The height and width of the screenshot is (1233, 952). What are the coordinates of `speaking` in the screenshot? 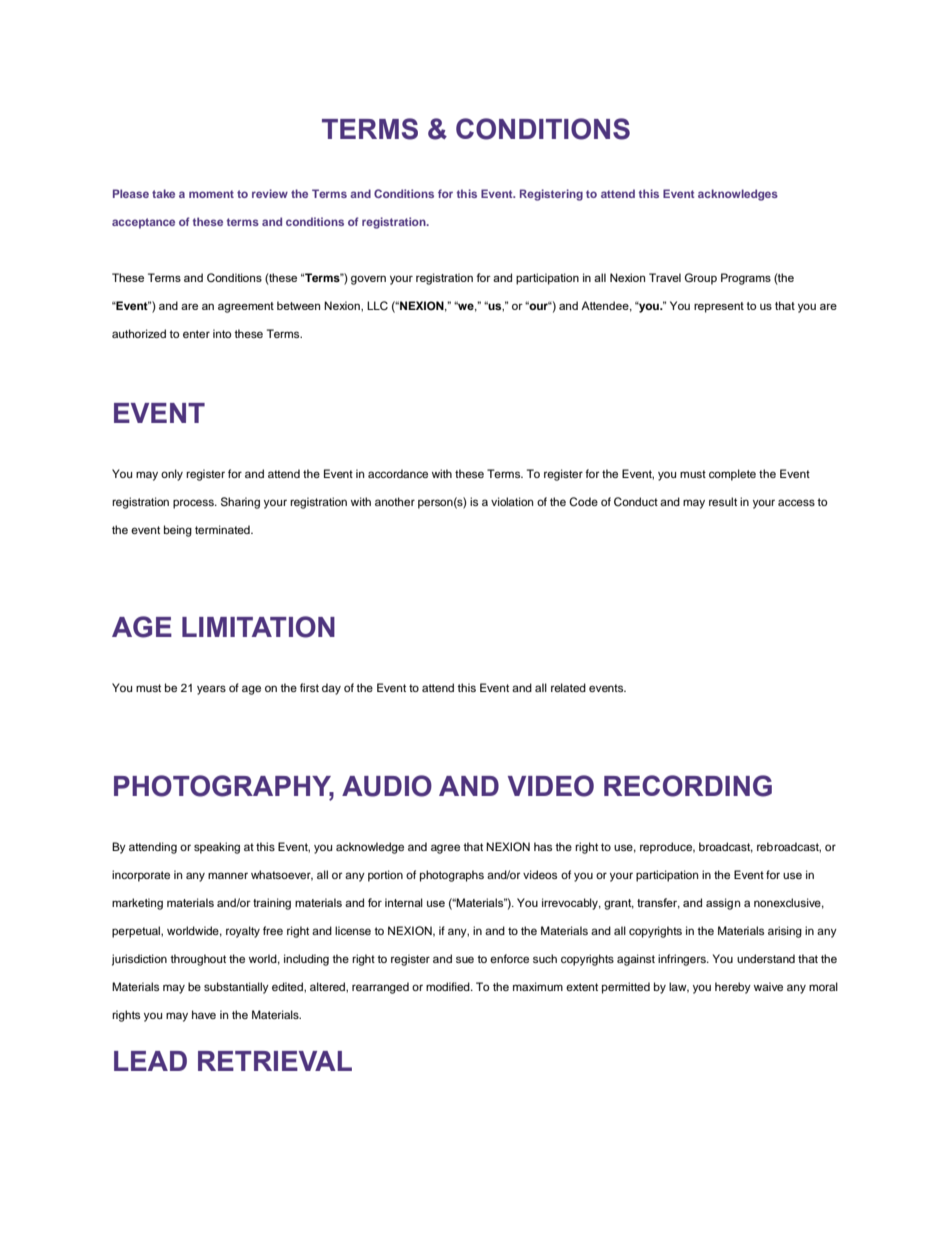 It's located at (217, 848).
